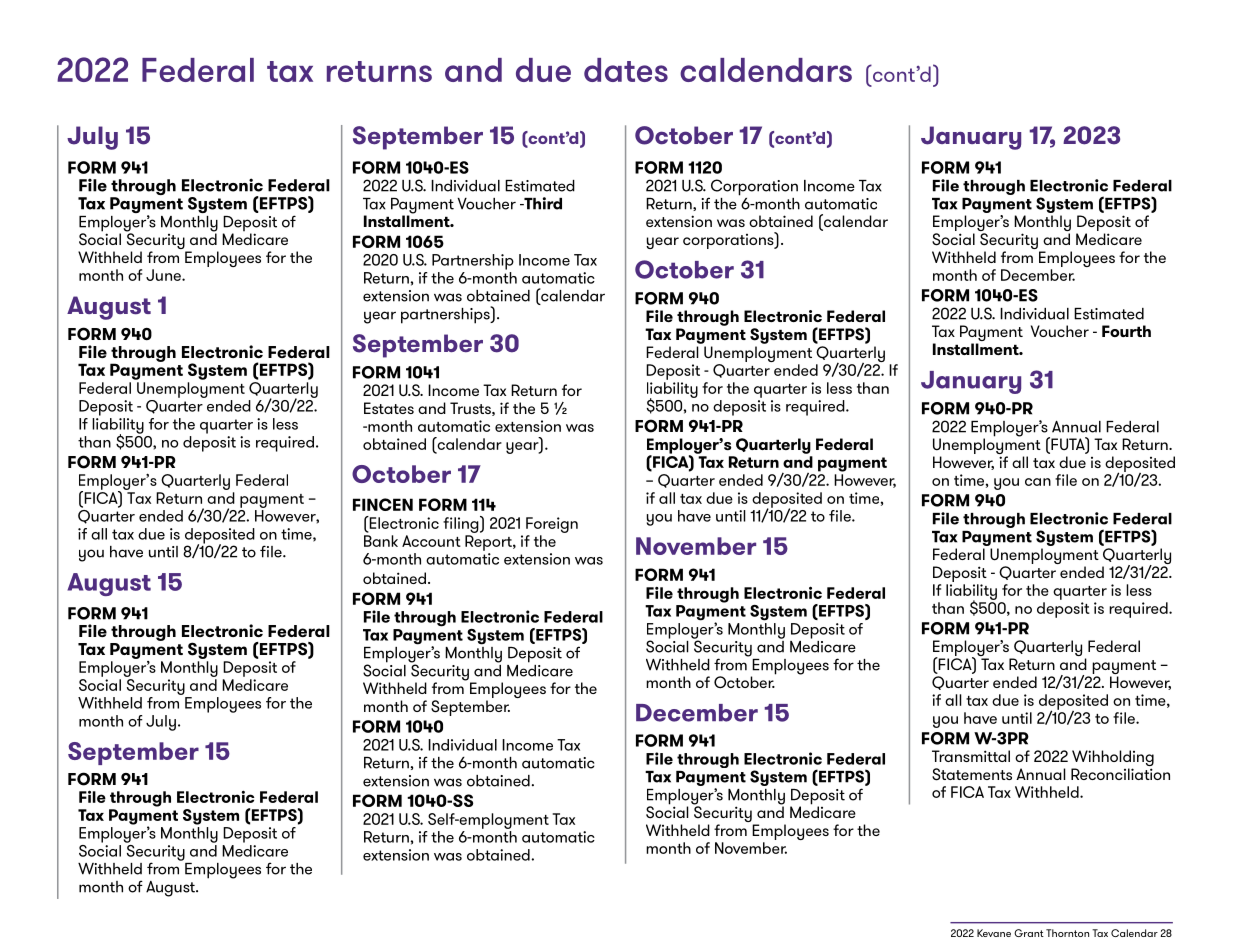 The width and height of the document is (1233, 952). I want to click on Foreign, so click(552, 525).
